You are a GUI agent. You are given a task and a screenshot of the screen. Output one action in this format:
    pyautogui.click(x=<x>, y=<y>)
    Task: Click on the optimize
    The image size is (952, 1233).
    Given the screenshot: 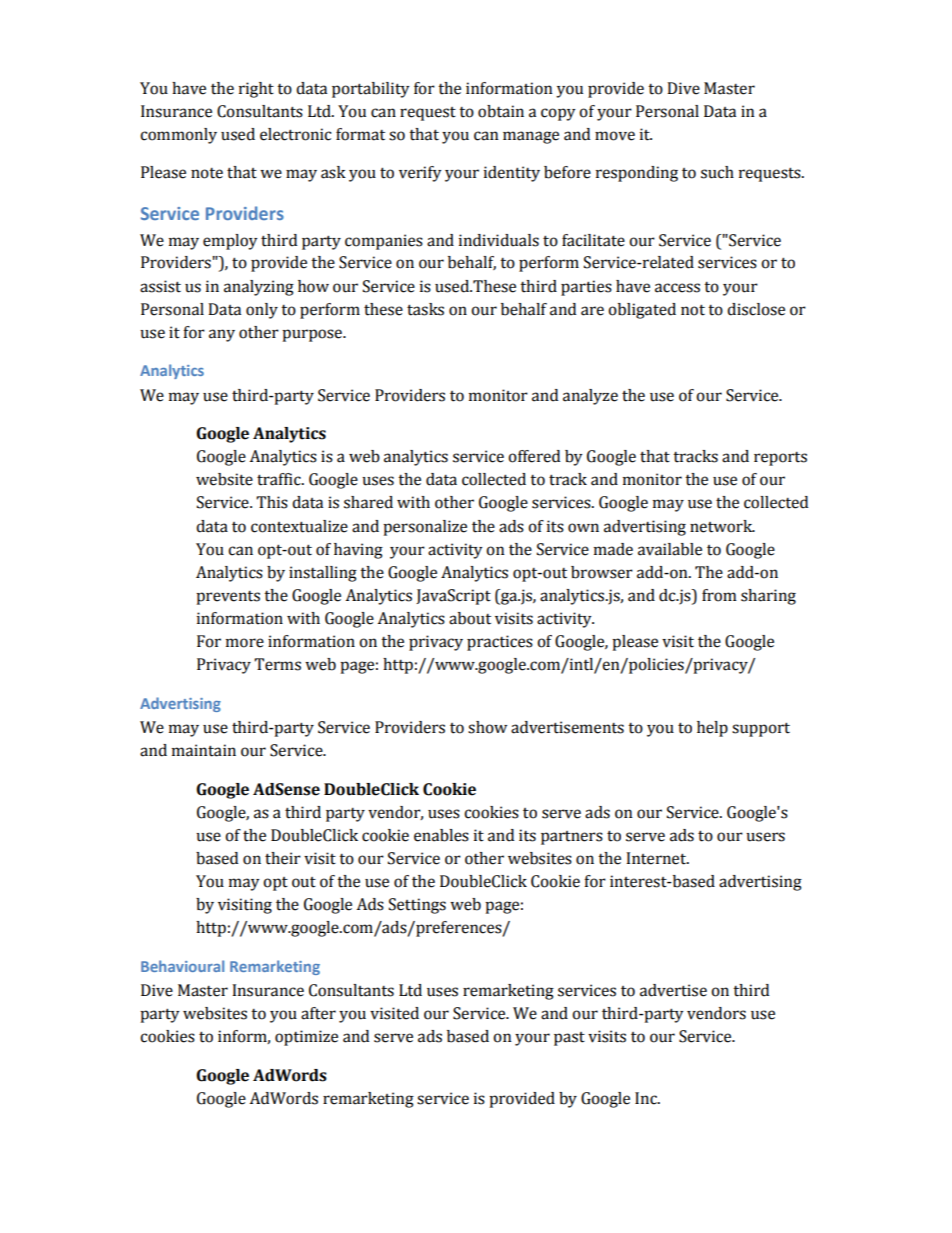 What is the action you would take?
    pyautogui.click(x=306, y=1038)
